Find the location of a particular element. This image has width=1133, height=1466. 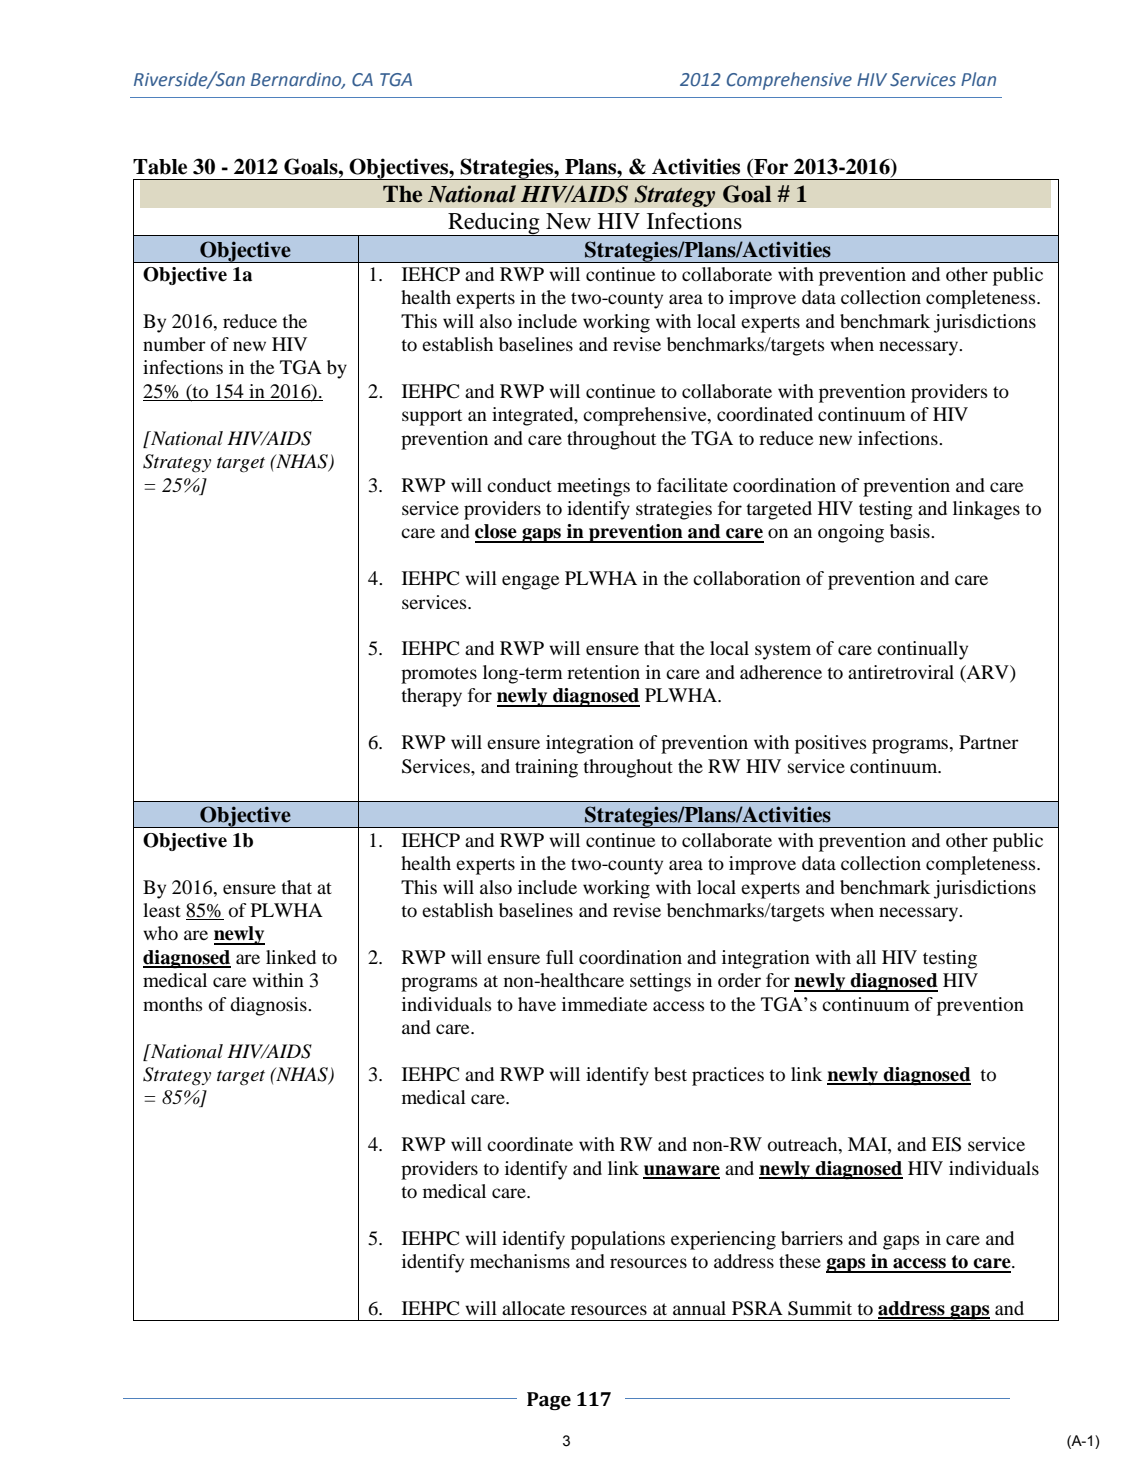

order is located at coordinates (739, 980).
